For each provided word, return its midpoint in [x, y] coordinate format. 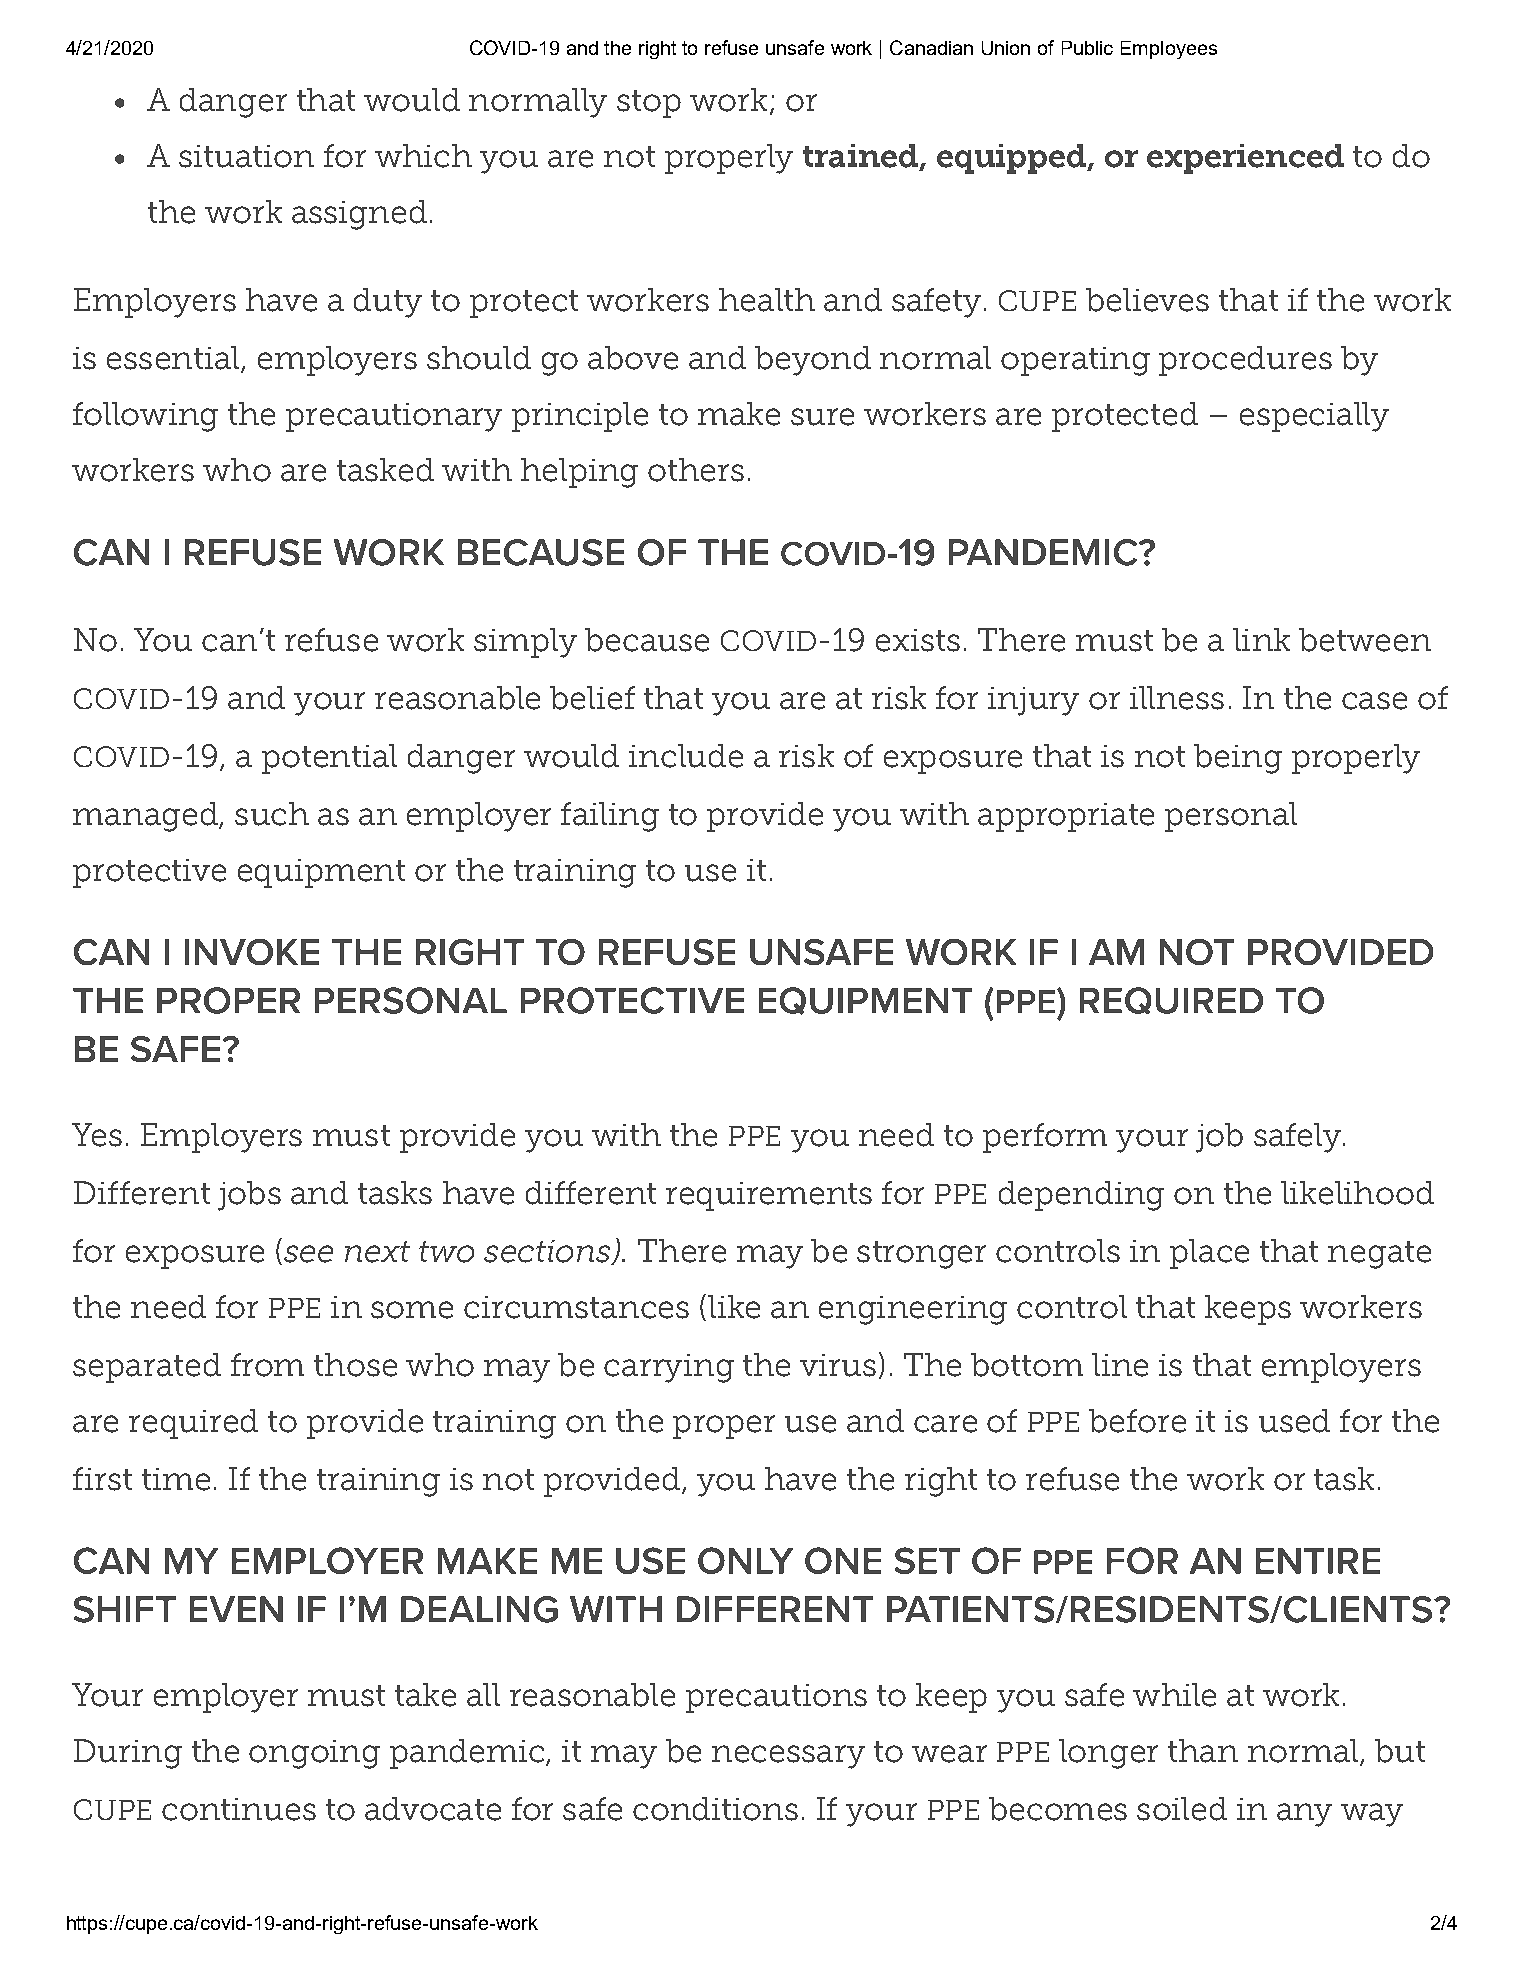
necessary [788, 1757]
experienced [1245, 159]
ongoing [314, 1754]
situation [246, 156]
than [1203, 1751]
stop [649, 104]
